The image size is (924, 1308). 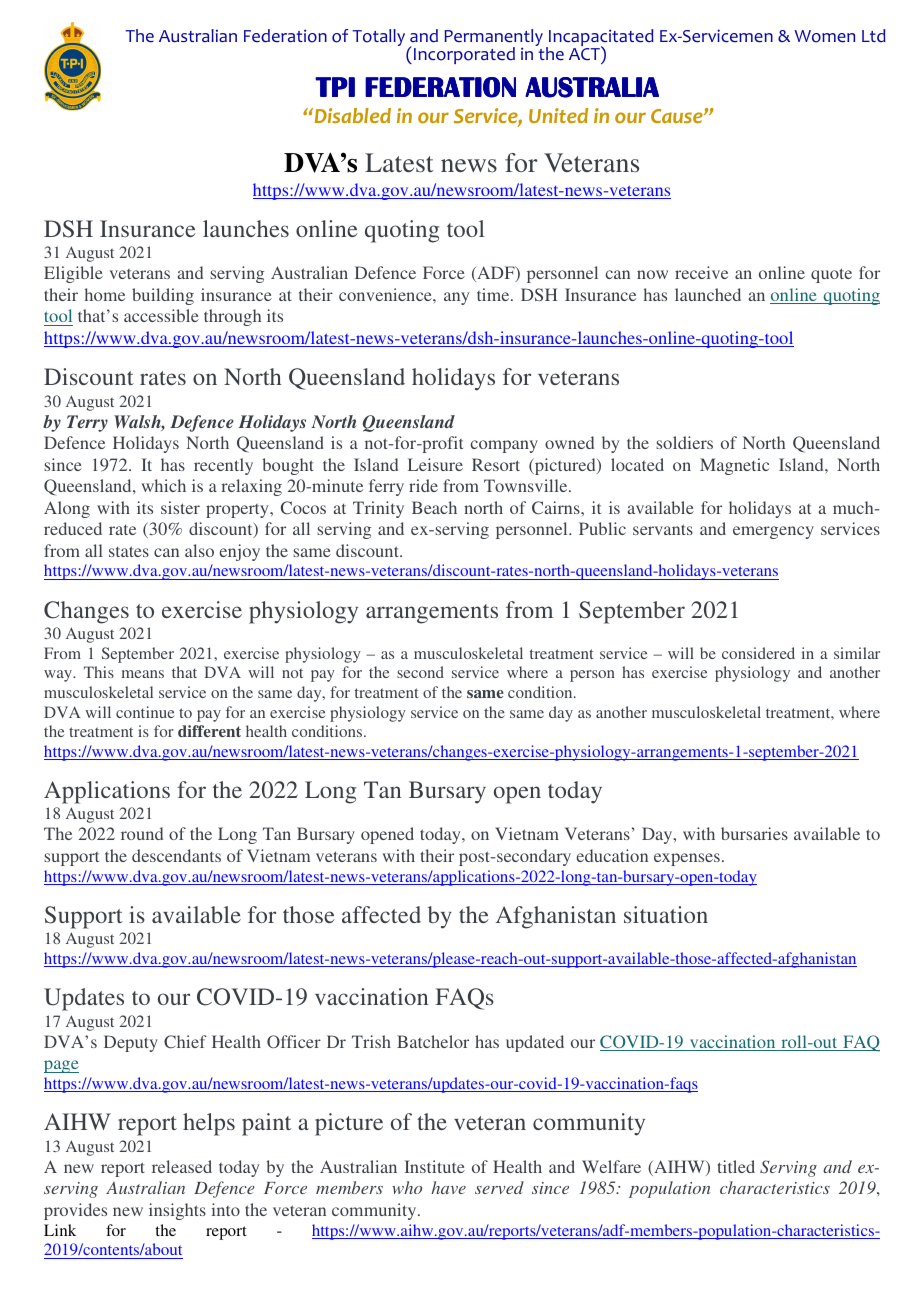 I want to click on have, so click(x=448, y=1187).
